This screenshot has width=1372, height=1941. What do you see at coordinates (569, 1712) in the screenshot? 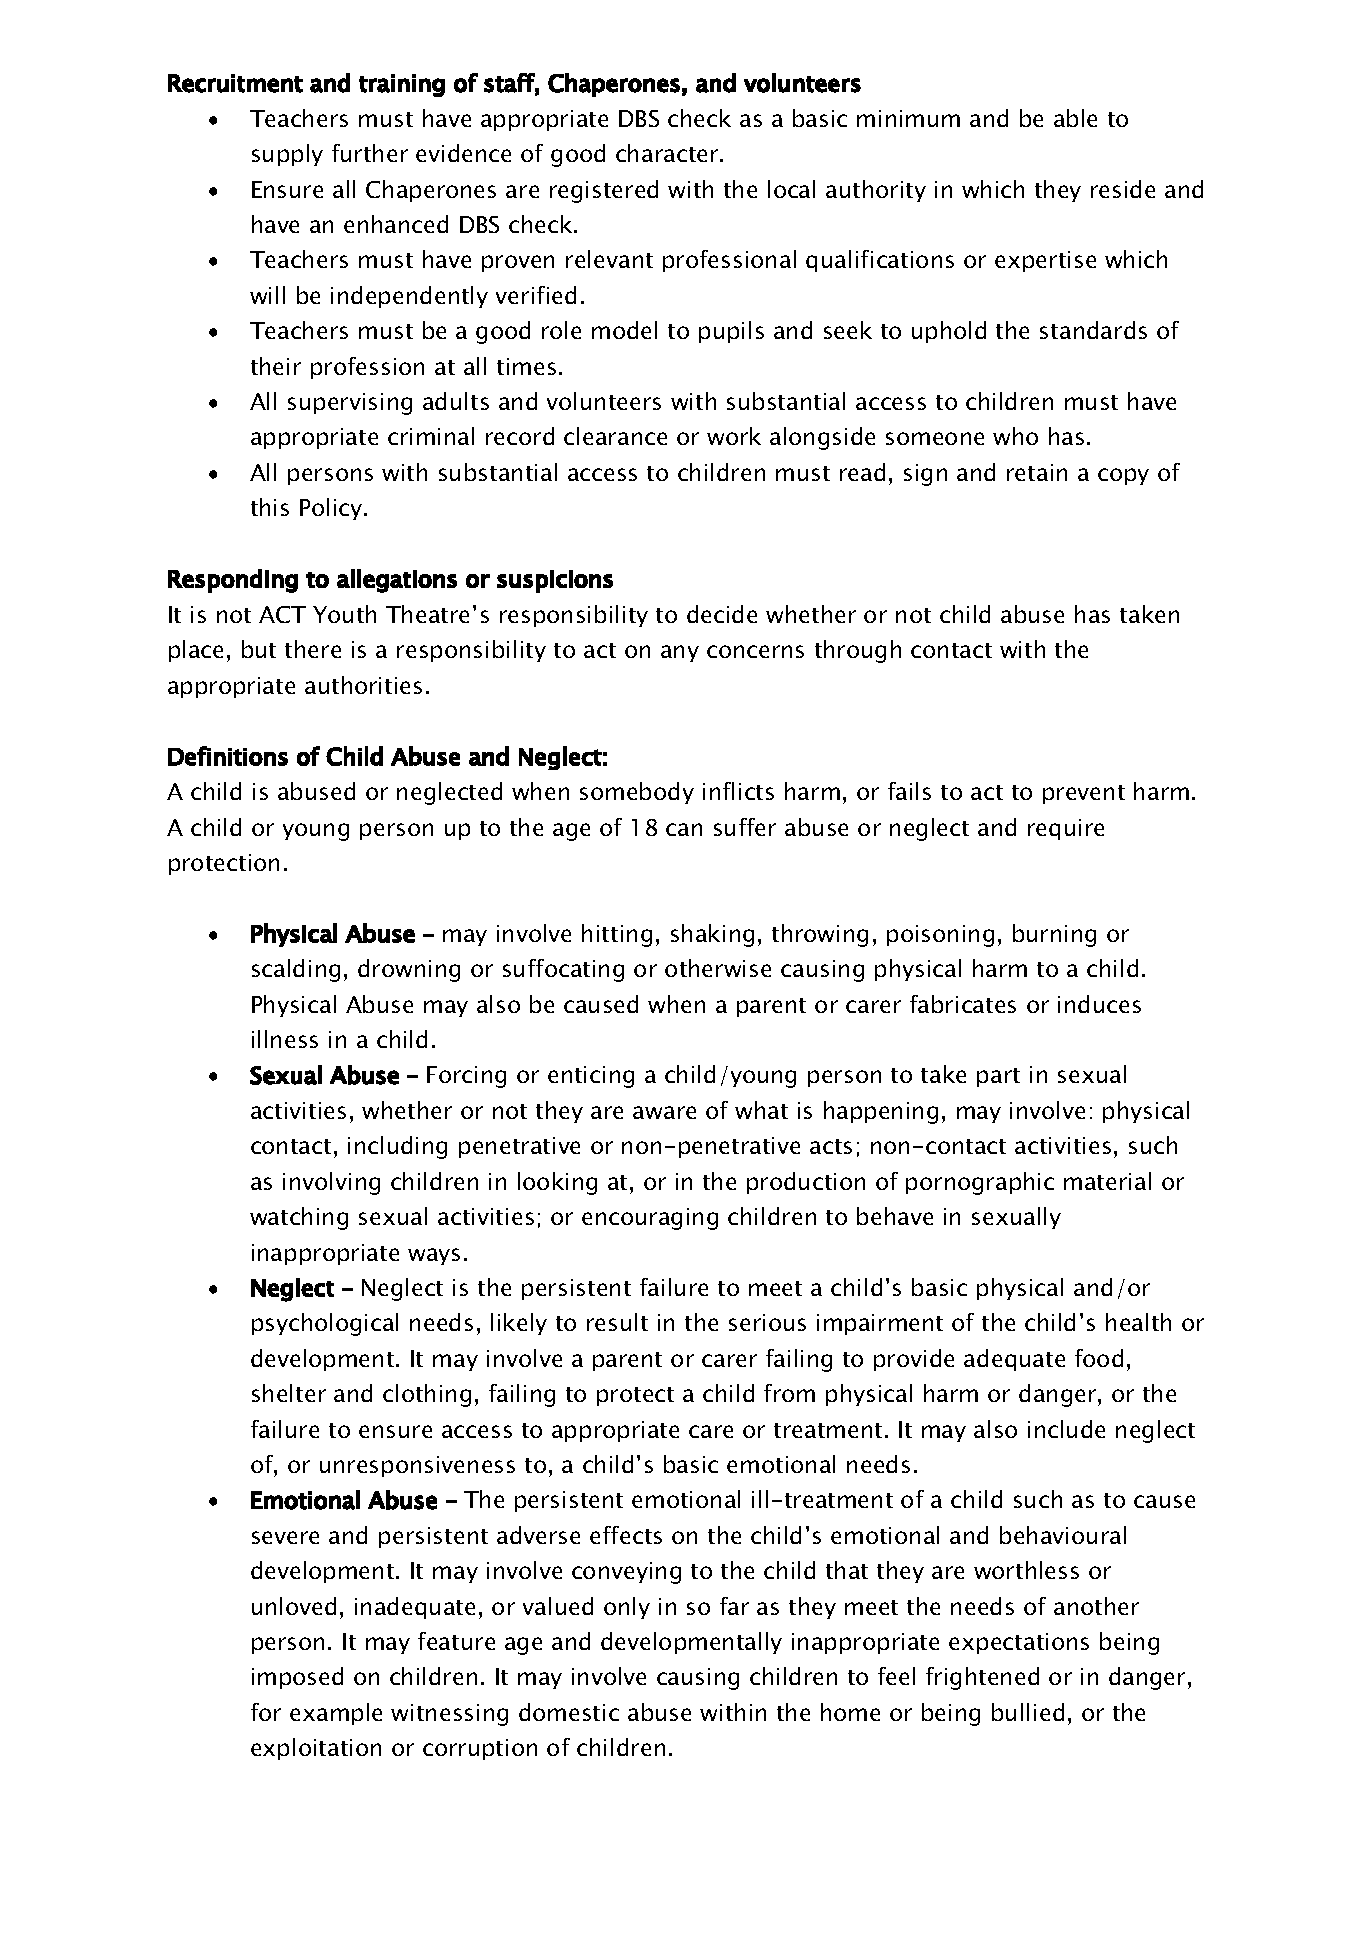
I see `domestic` at bounding box center [569, 1712].
